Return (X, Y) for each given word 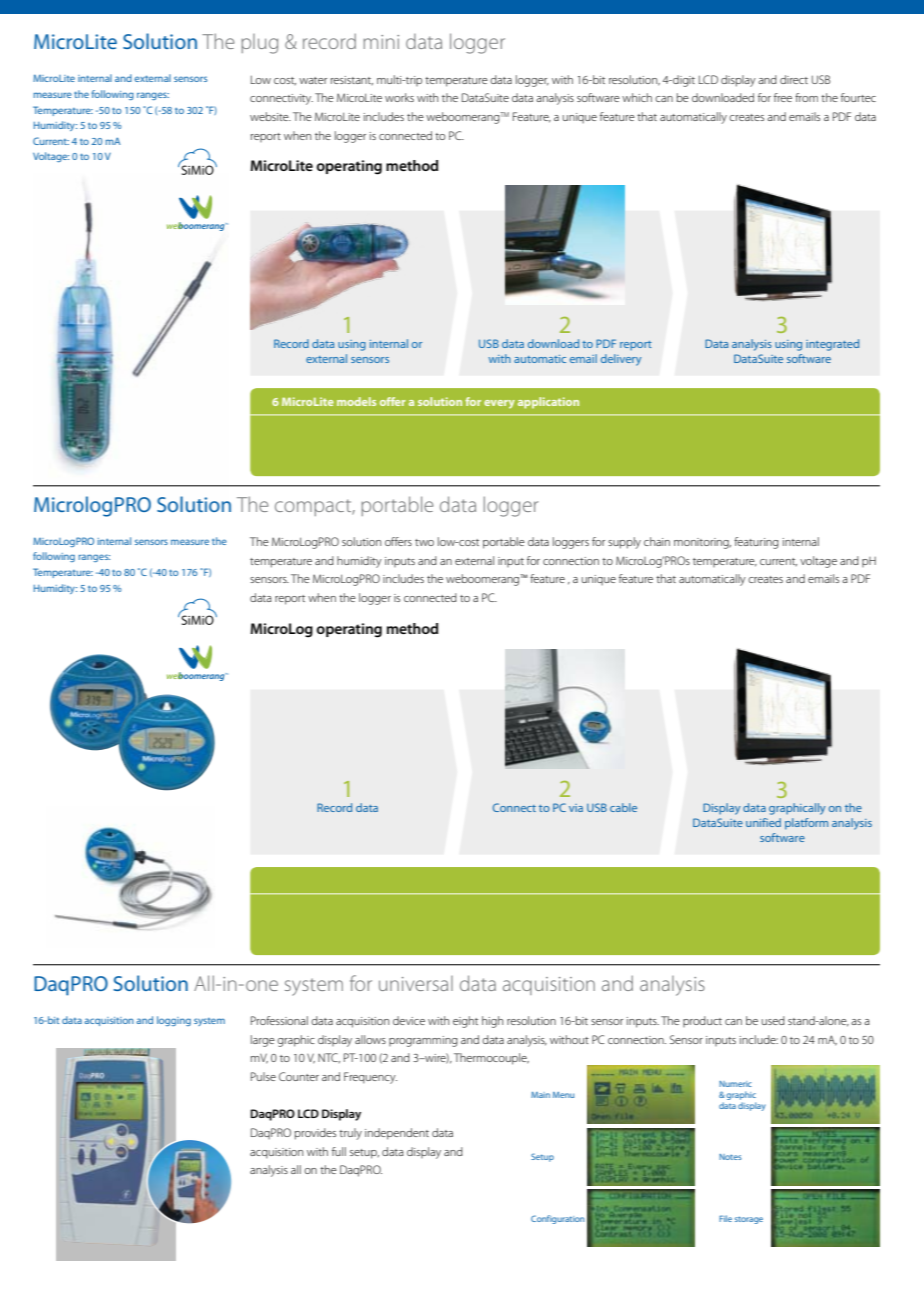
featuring (756, 543)
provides (315, 1134)
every (499, 404)
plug (259, 44)
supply (624, 543)
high (492, 1022)
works (399, 97)
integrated (832, 345)
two (424, 542)
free (783, 97)
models (356, 401)
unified (763, 822)
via (576, 808)
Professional (279, 1020)
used (773, 1020)
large (263, 1041)
